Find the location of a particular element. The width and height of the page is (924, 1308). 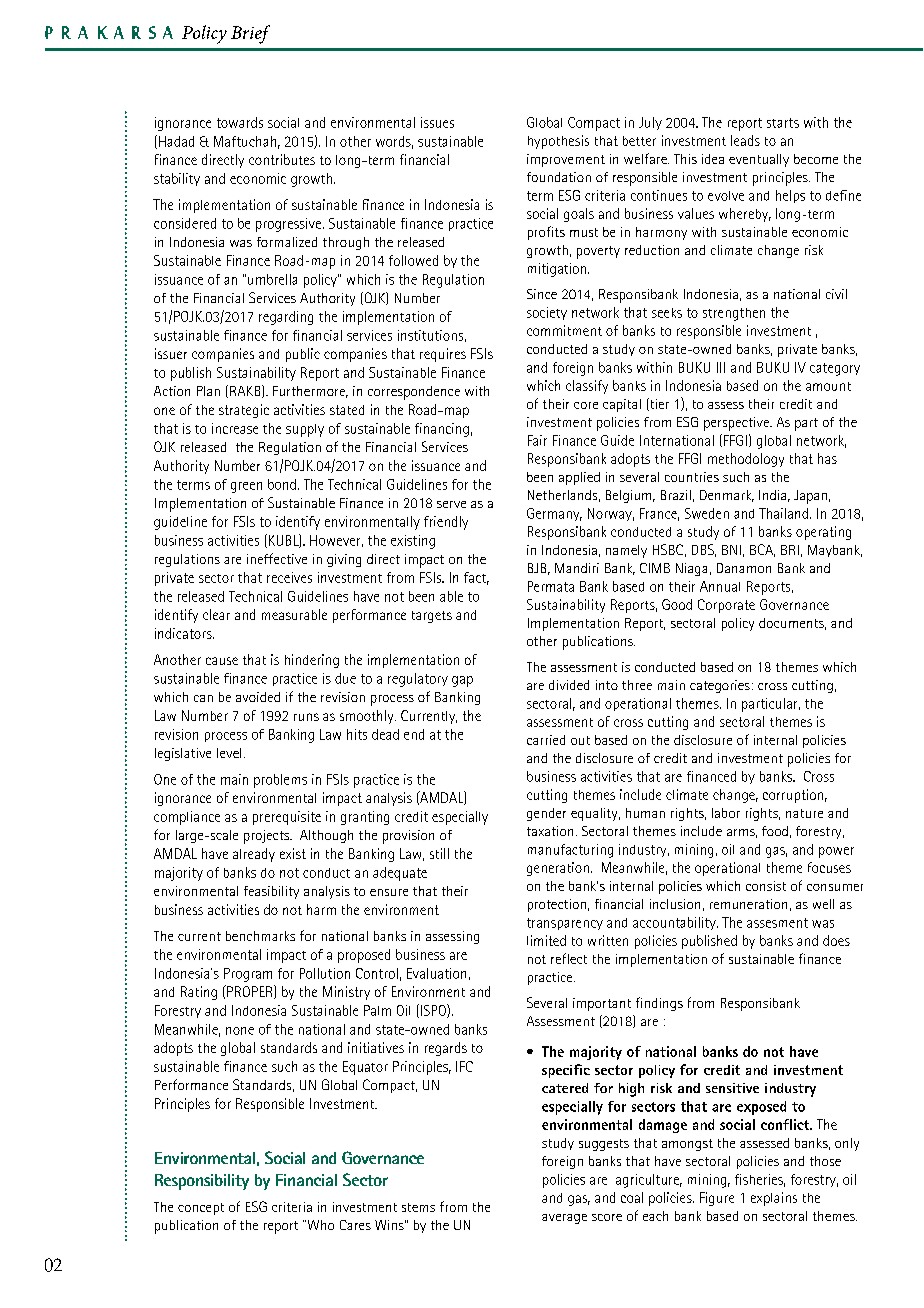

average is located at coordinates (564, 1219).
